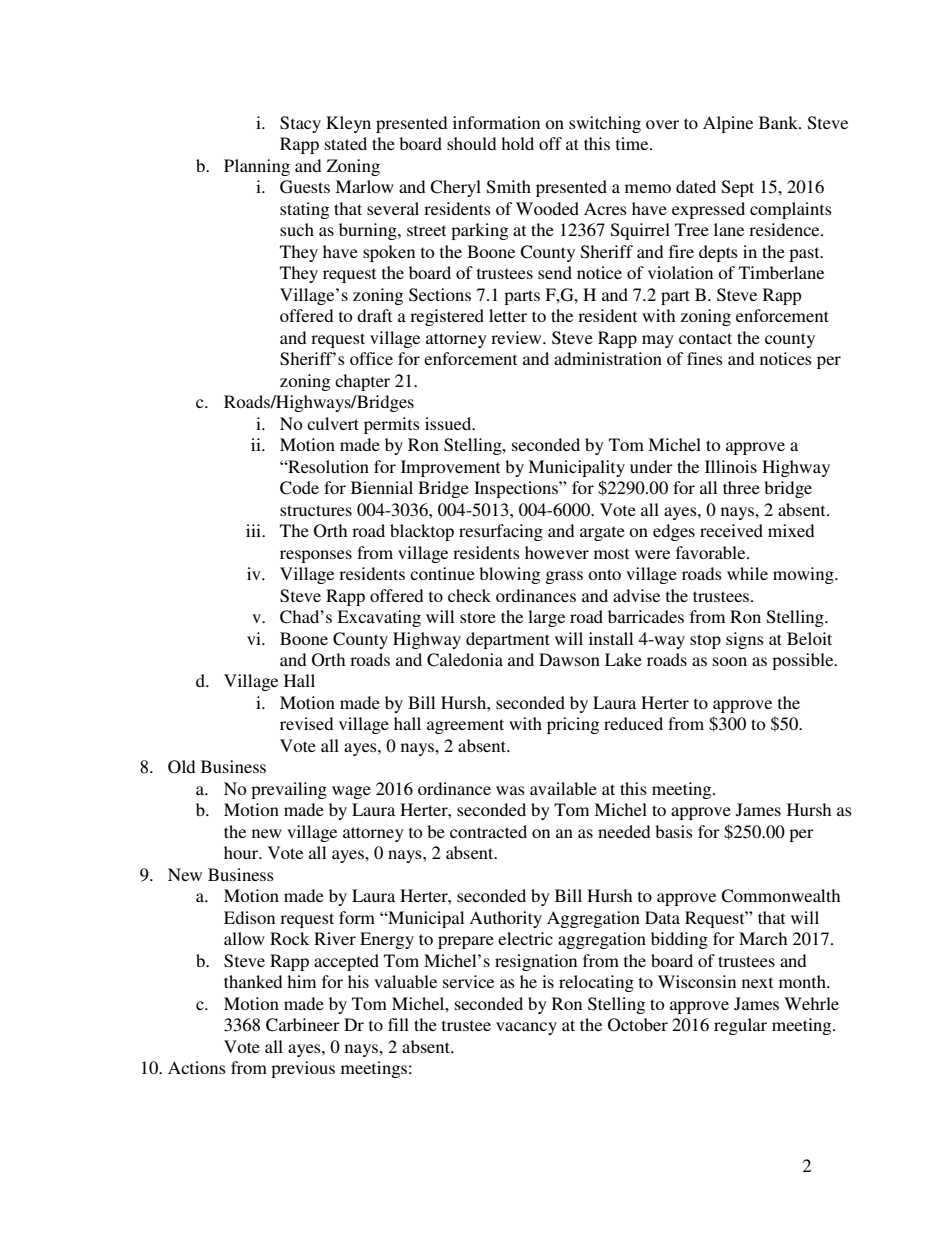 This screenshot has width=952, height=1233. I want to click on while, so click(747, 573).
